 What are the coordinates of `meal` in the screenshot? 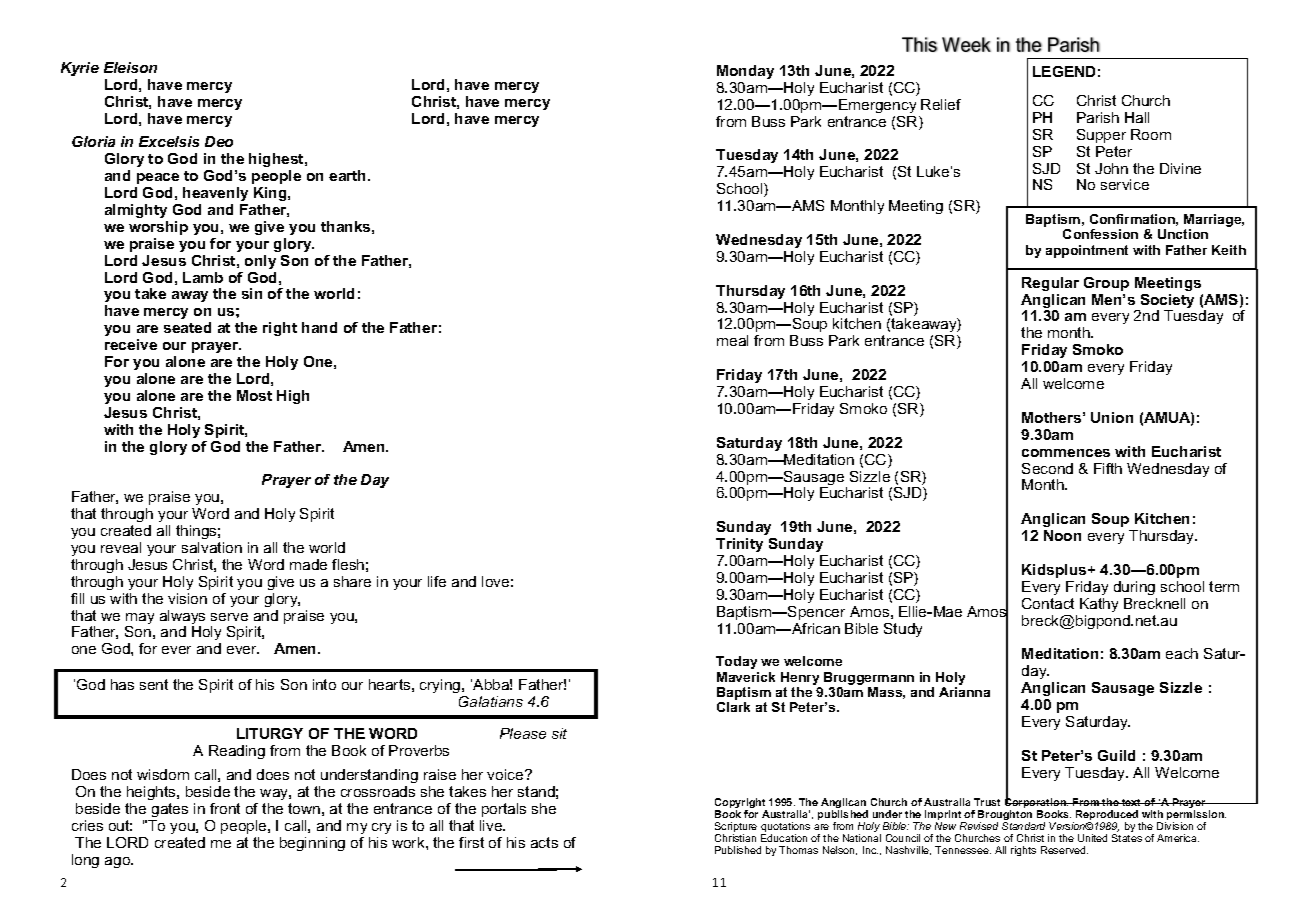 It's located at (732, 340).
